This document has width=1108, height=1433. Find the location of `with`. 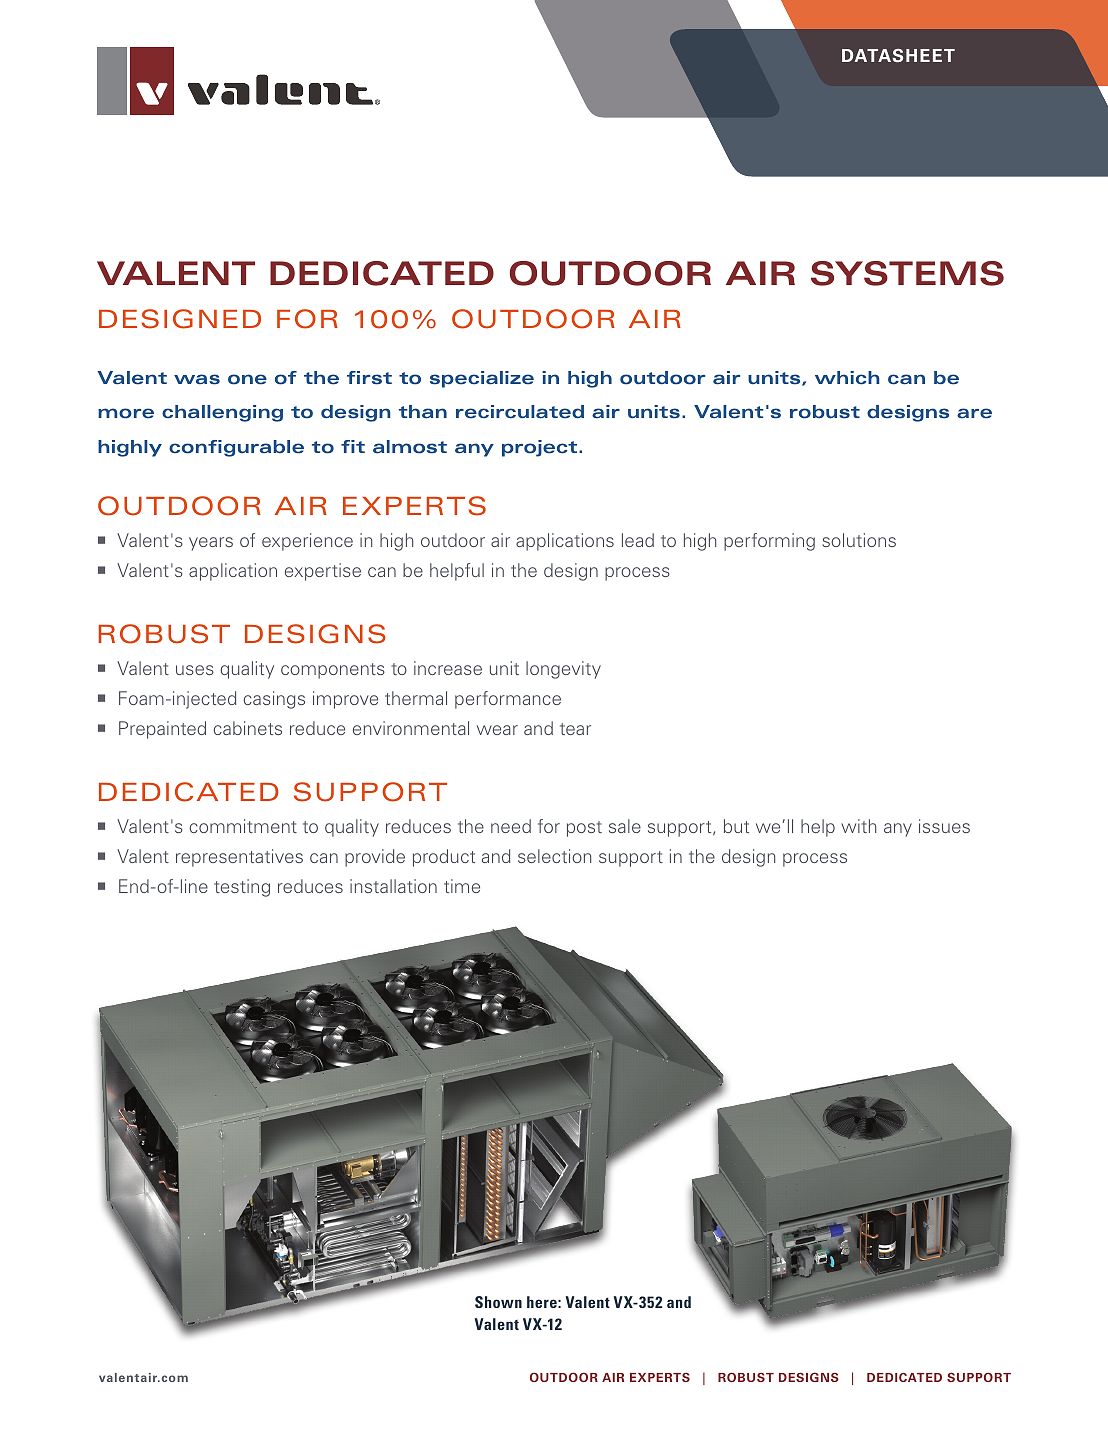

with is located at coordinates (858, 826).
